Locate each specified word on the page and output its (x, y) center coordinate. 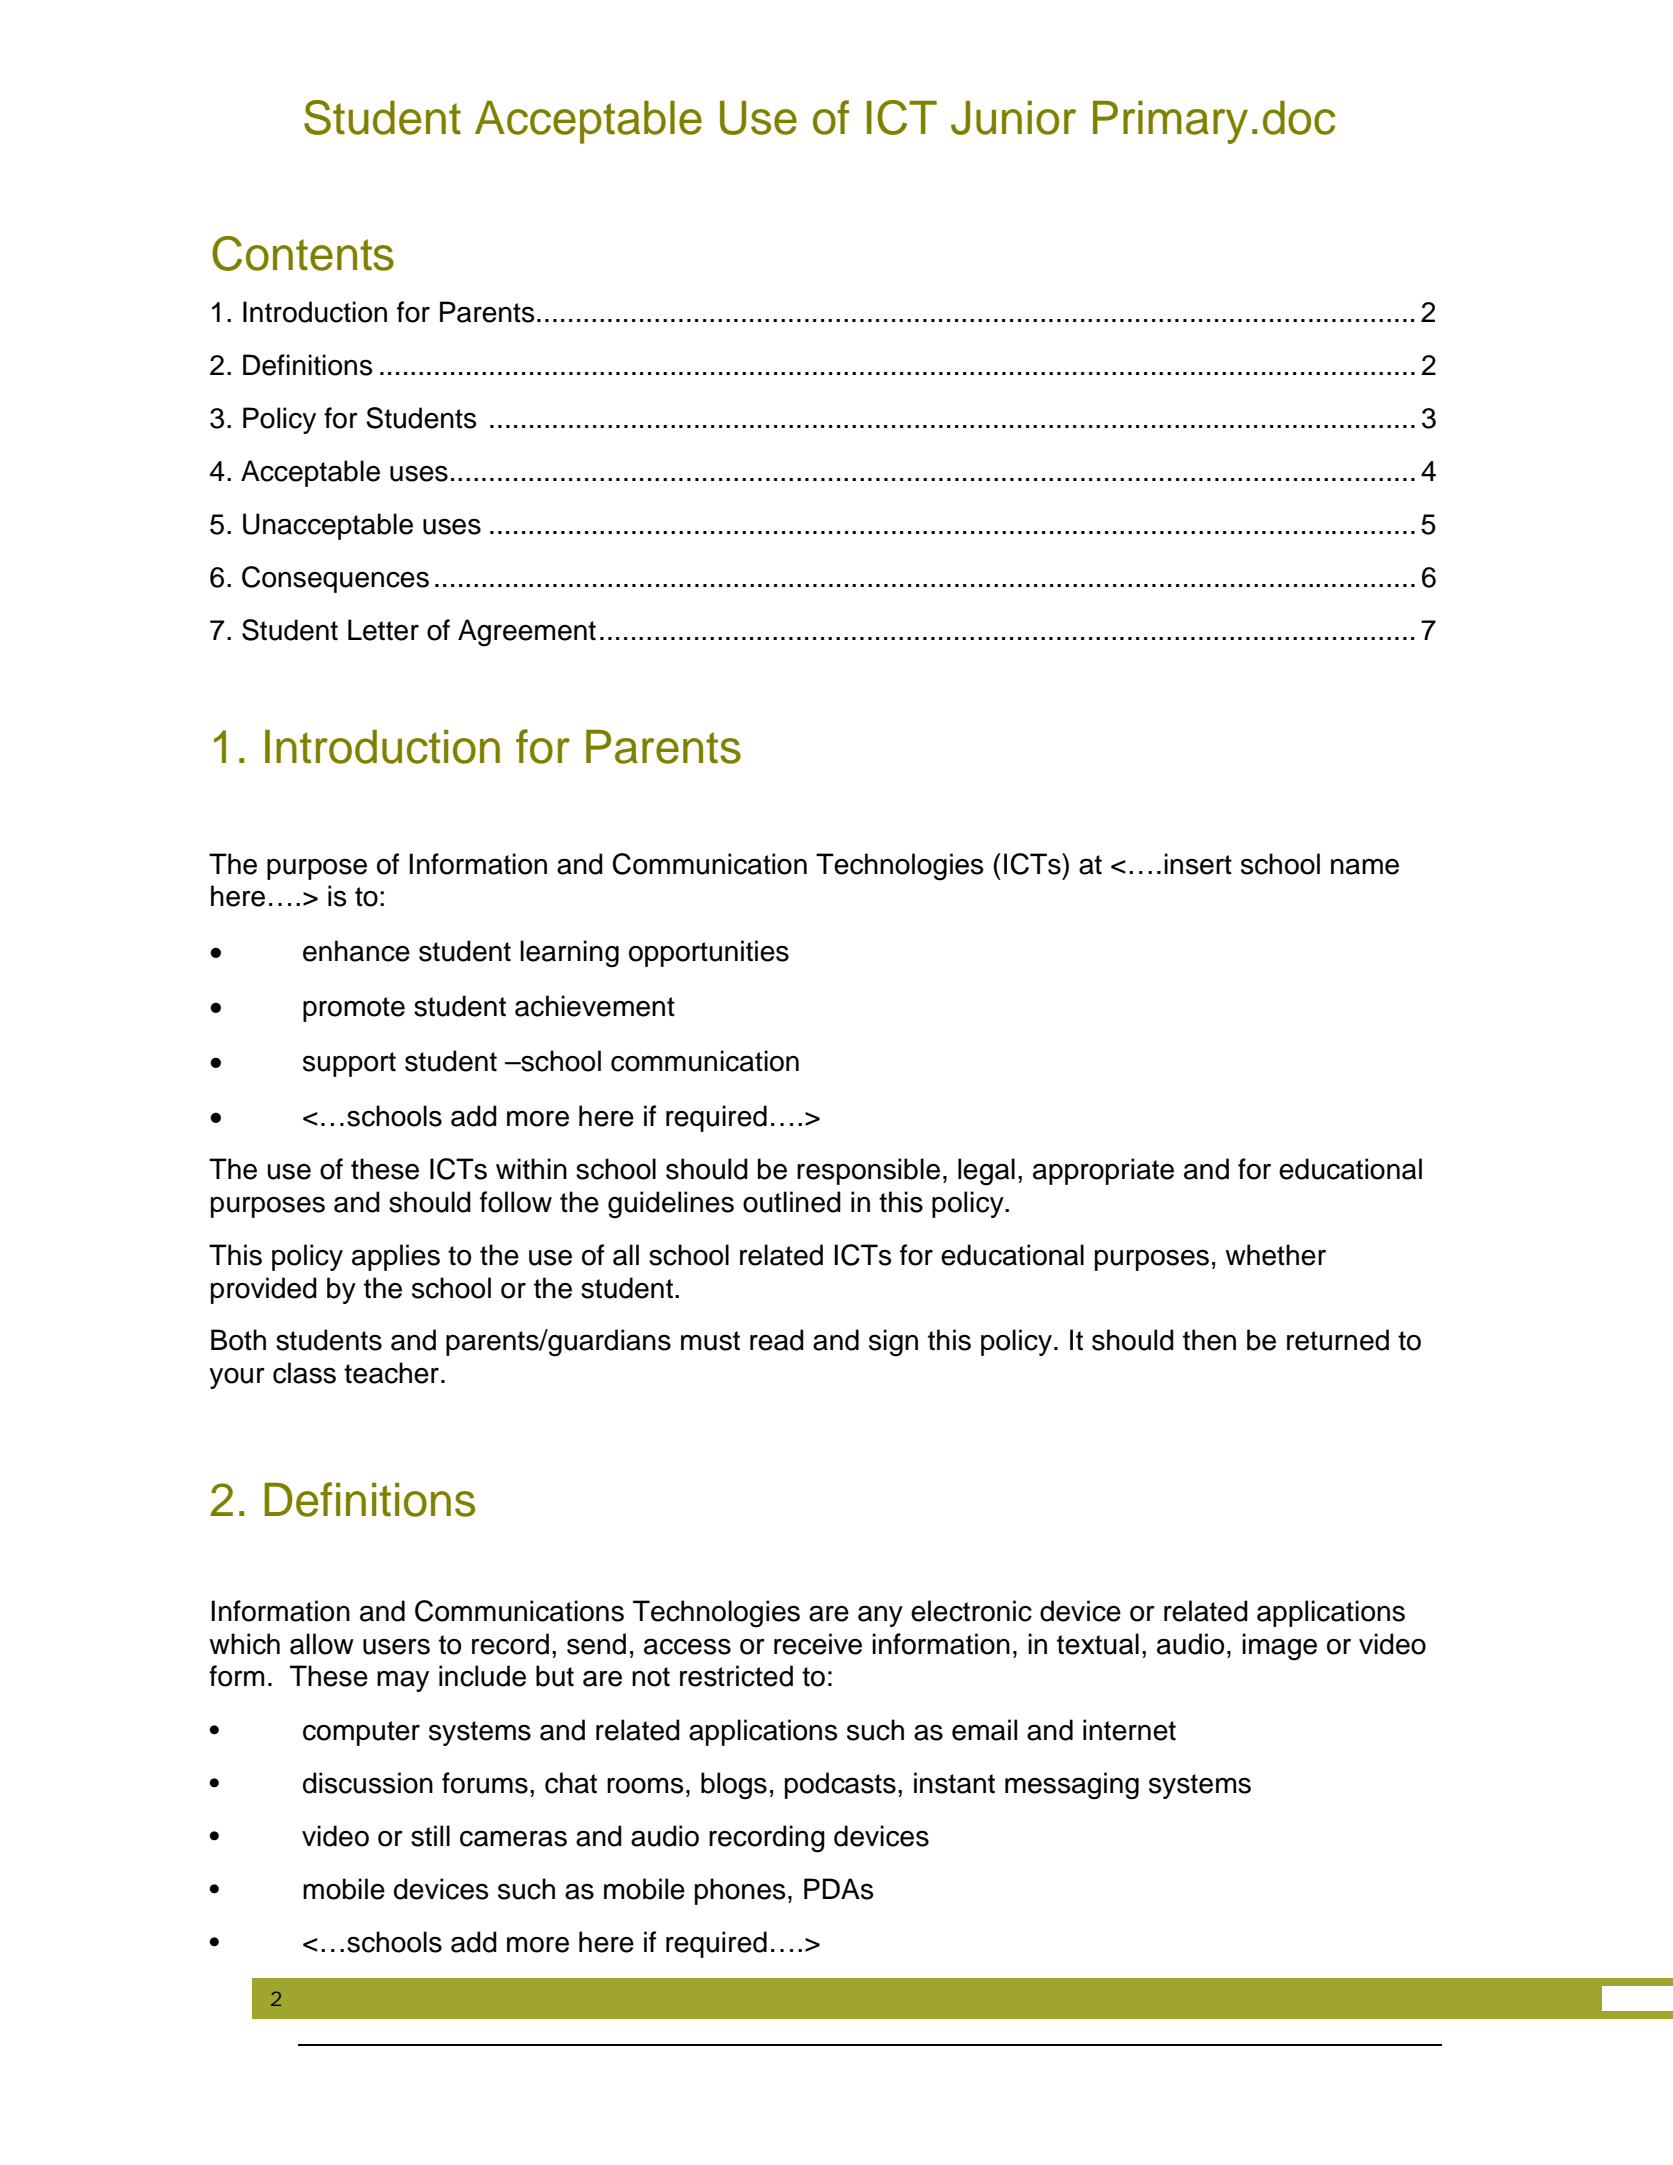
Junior (1013, 118)
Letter (383, 630)
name (1365, 866)
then (1209, 1340)
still (430, 1836)
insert (1198, 864)
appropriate (1103, 1171)
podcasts (840, 1785)
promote (354, 1009)
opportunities (709, 953)
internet (1129, 1730)
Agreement (527, 633)
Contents (303, 253)
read (777, 1340)
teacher (391, 1373)
